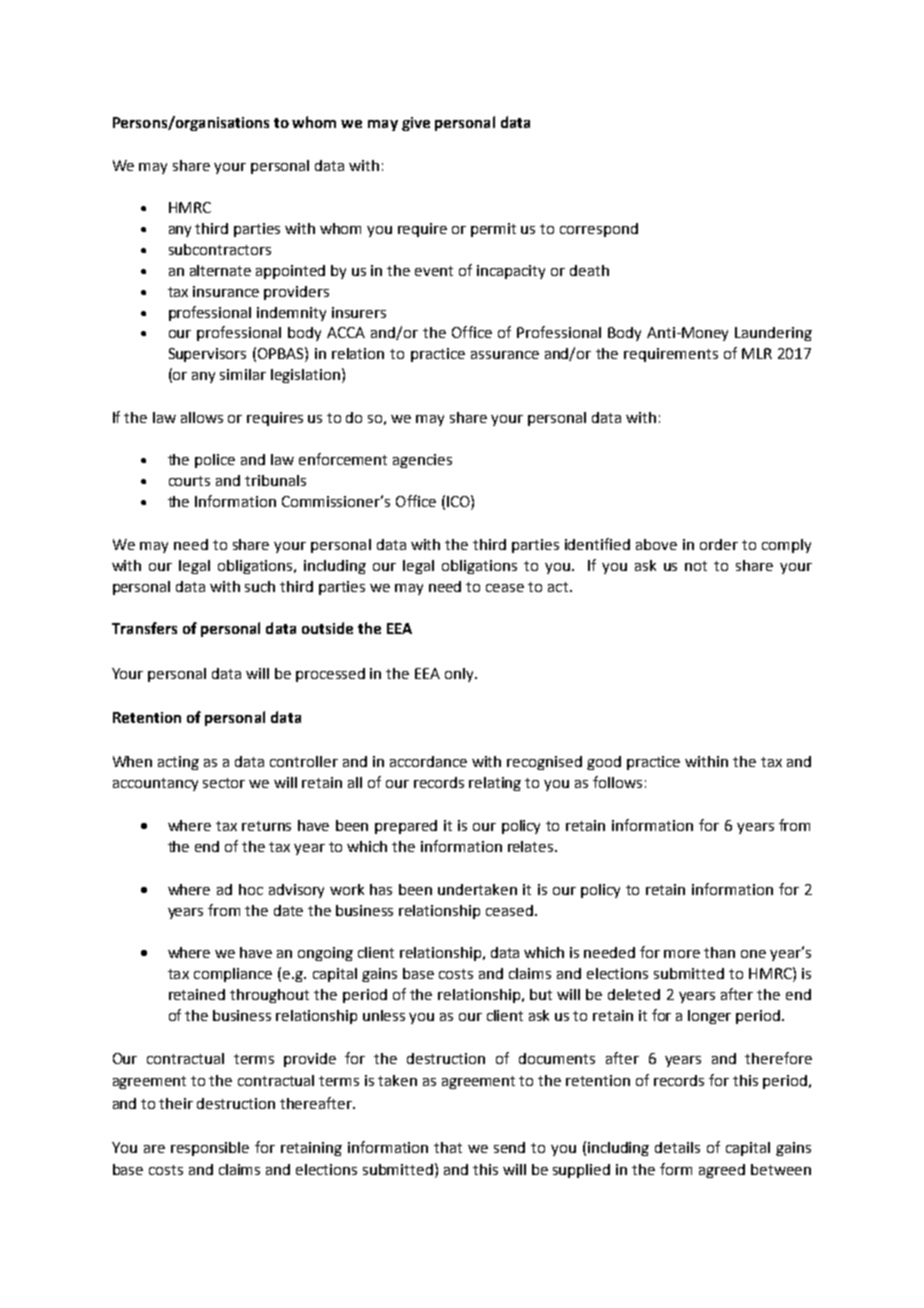 This image has width=924, height=1308. What do you see at coordinates (677, 1147) in the image?
I see `details` at bounding box center [677, 1147].
